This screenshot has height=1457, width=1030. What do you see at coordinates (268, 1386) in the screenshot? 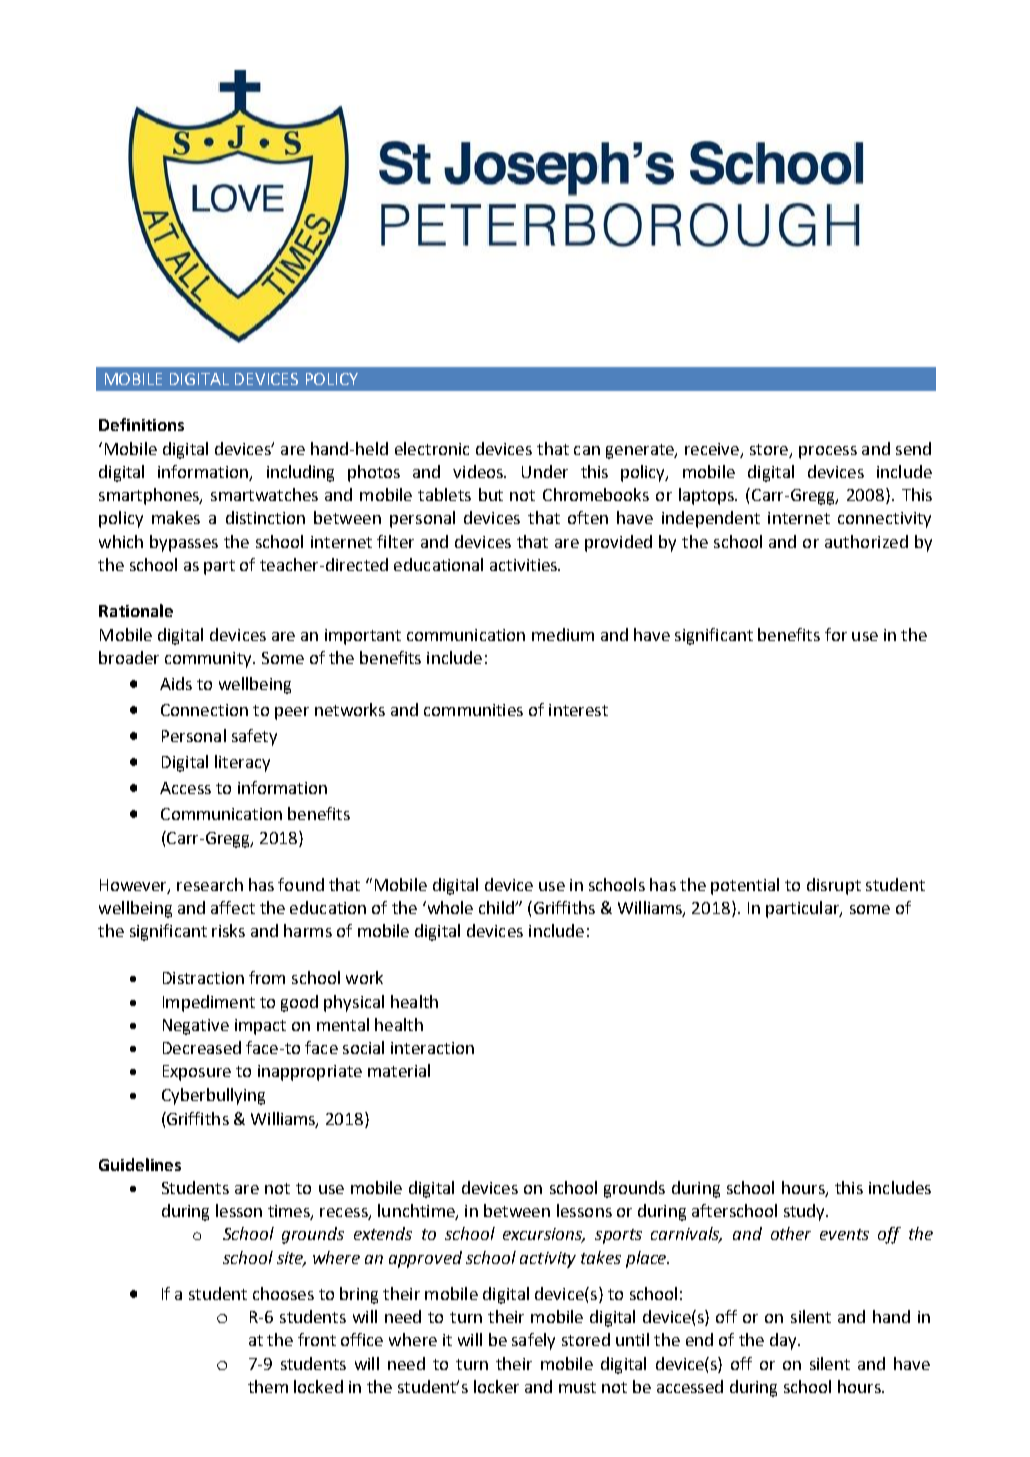
I see `them` at bounding box center [268, 1386].
